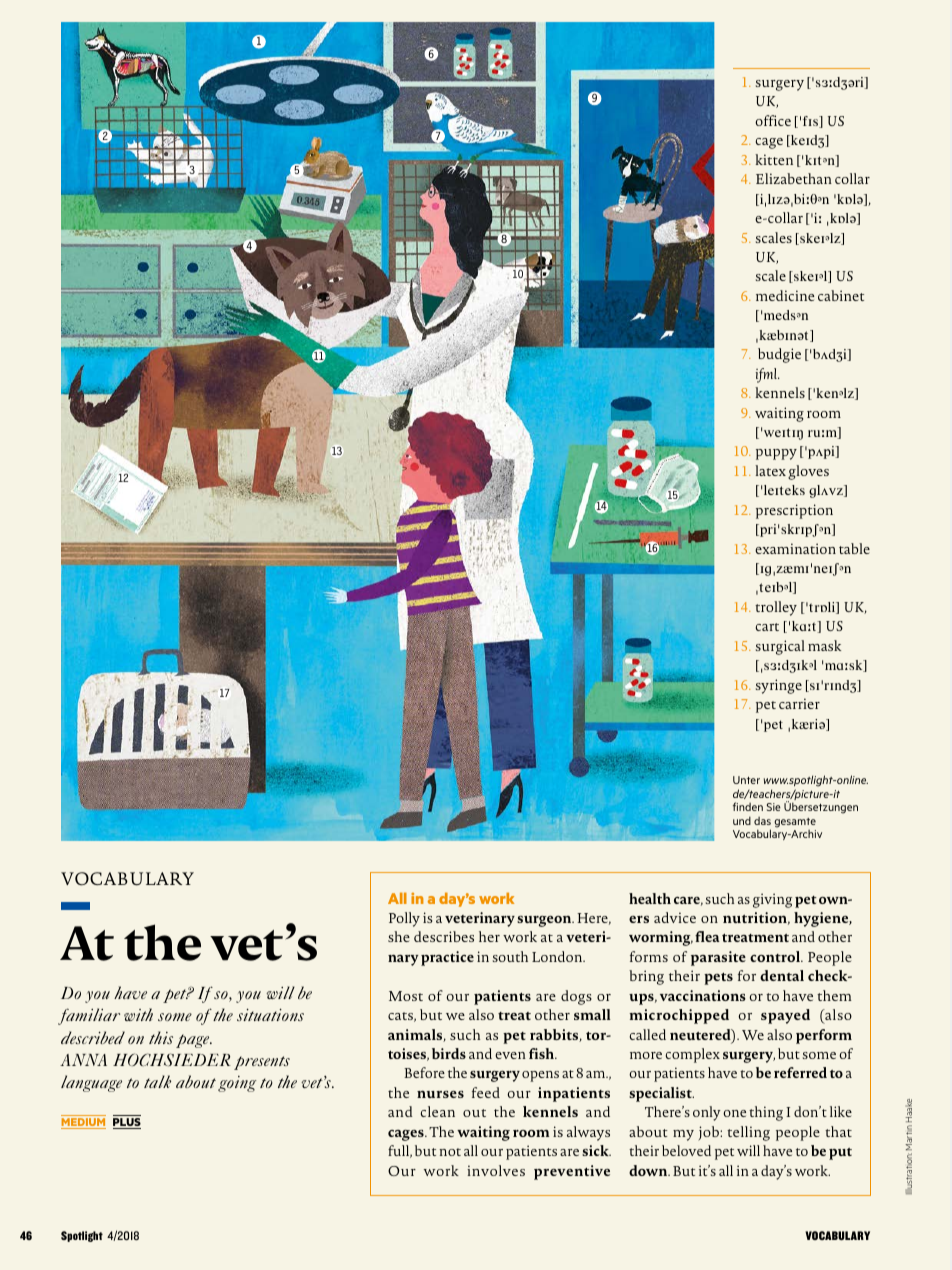  I want to click on Polly, so click(404, 919).
